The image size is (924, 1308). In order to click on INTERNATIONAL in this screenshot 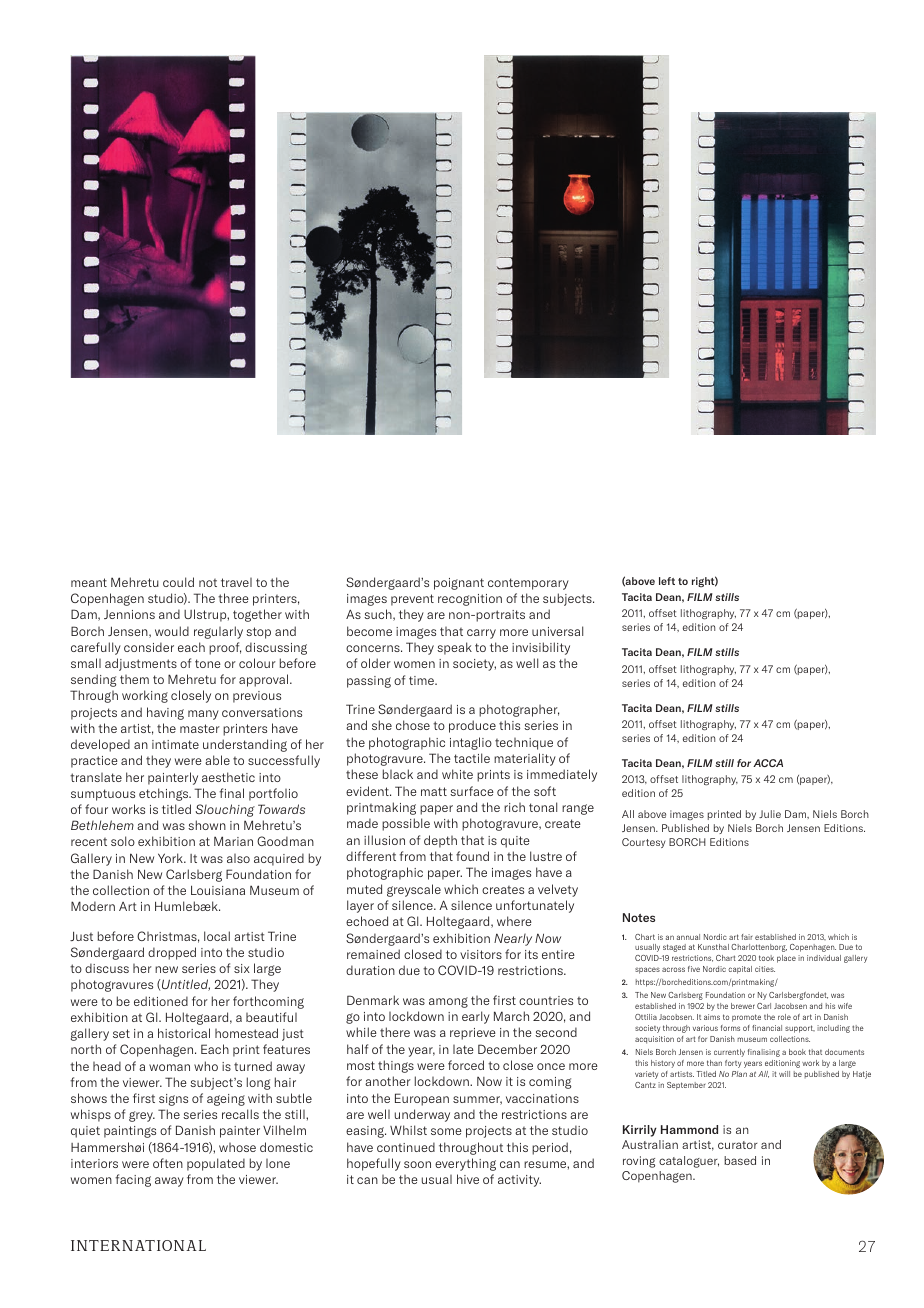, I will do `click(138, 1245)`.
